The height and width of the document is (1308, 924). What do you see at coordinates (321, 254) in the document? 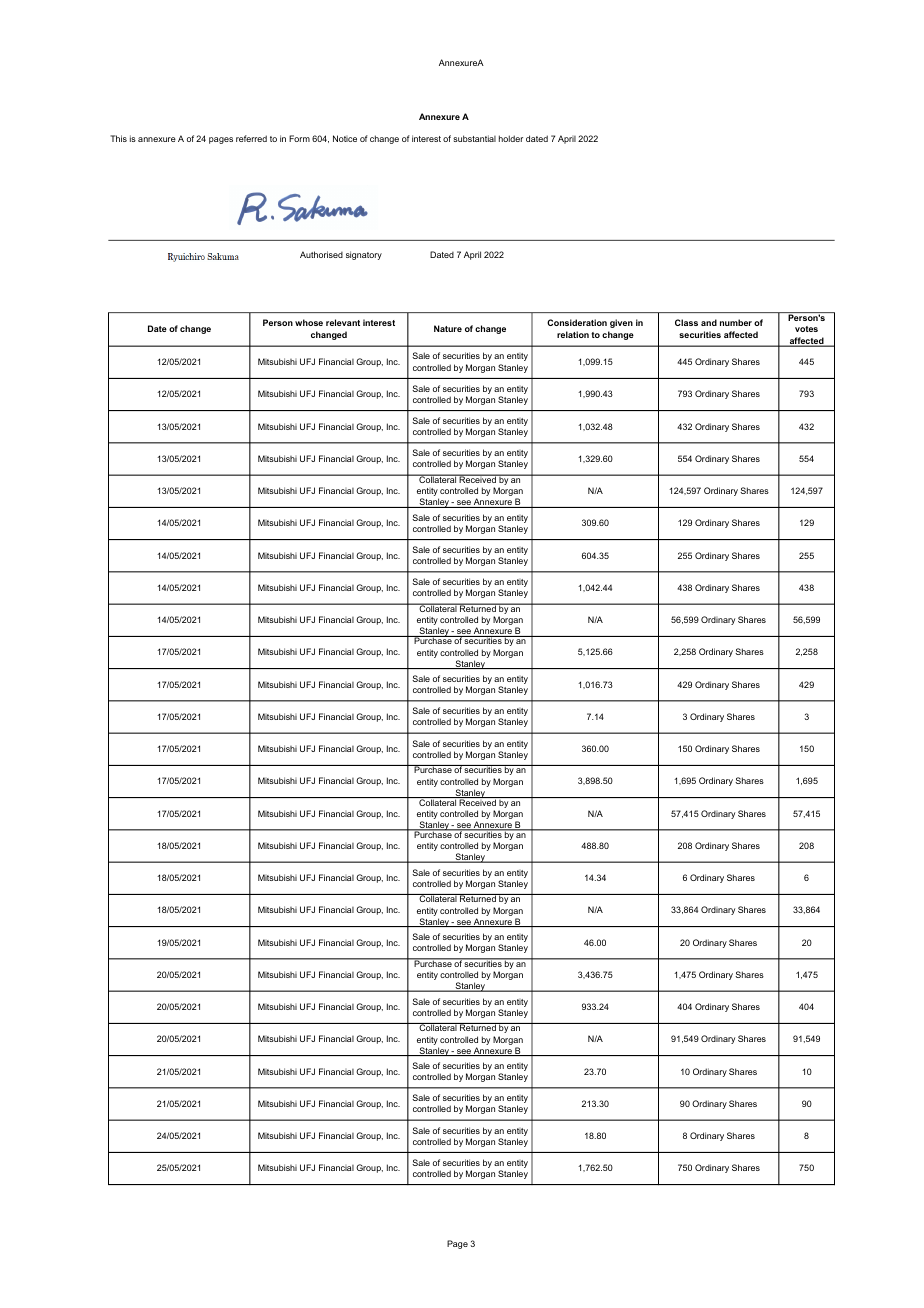
I see `Authorised` at bounding box center [321, 254].
